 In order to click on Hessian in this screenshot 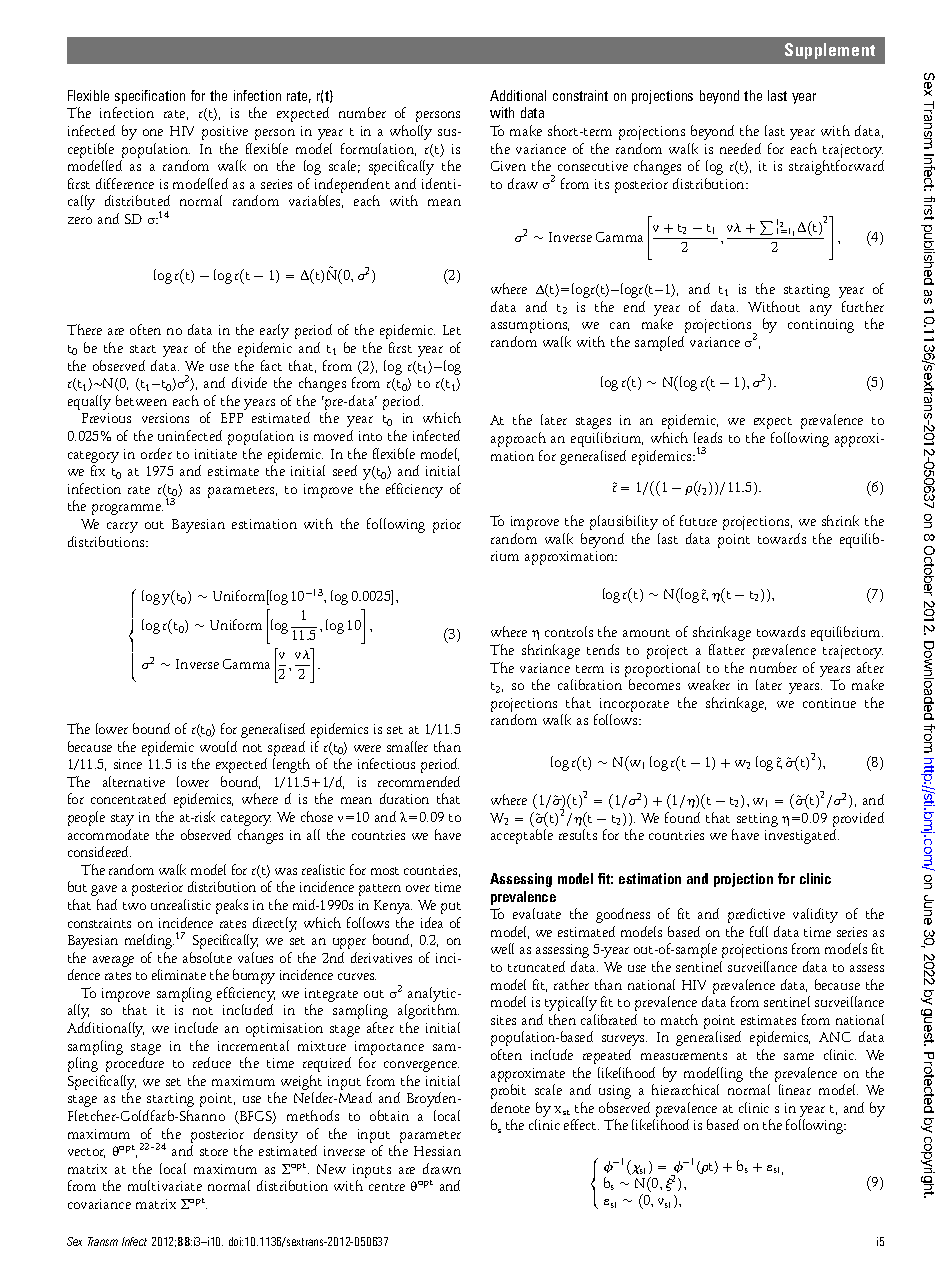, I will do `click(437, 1151)`.
